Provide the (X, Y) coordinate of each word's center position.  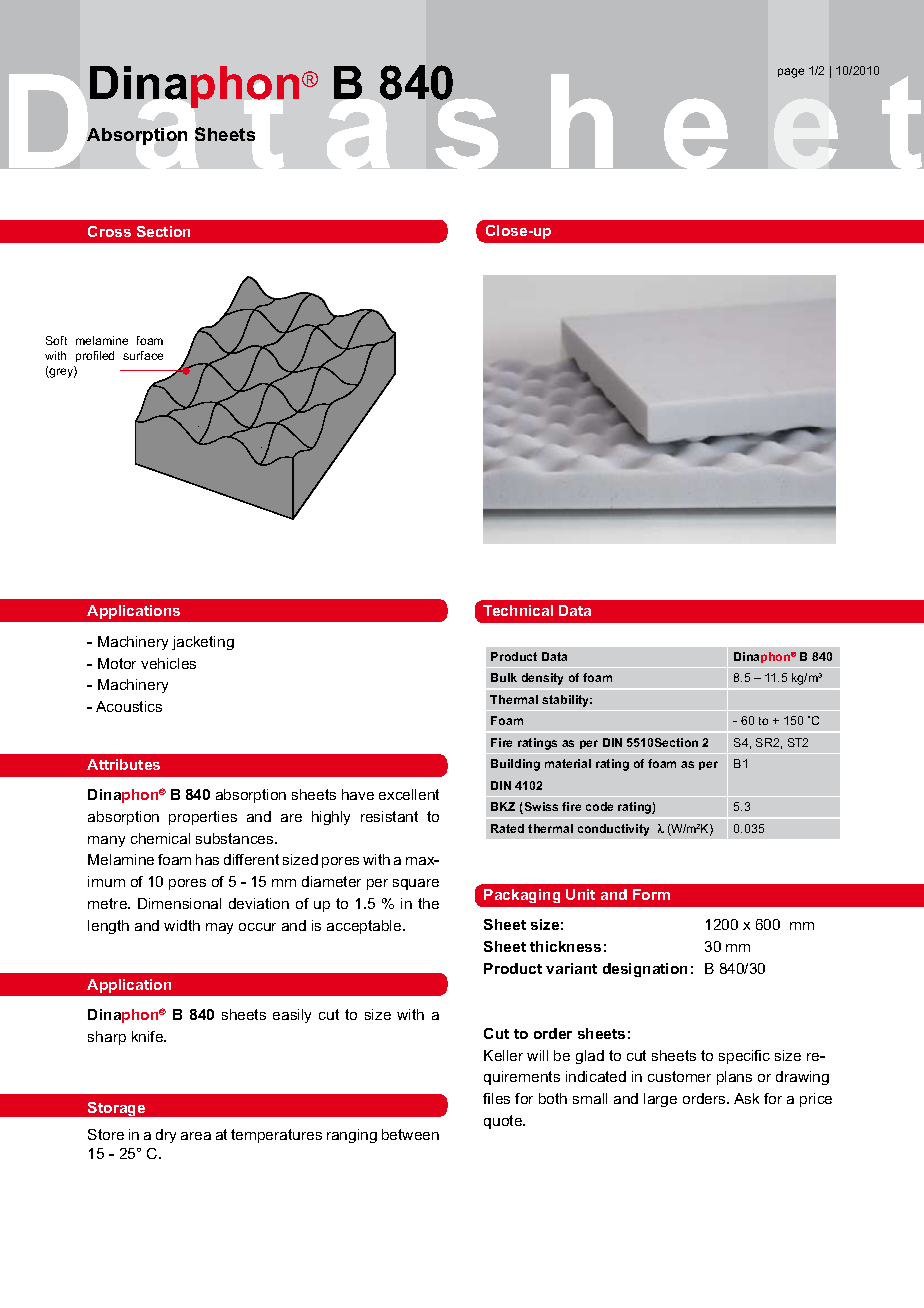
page (791, 73)
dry (166, 1136)
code (599, 806)
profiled (95, 356)
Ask (746, 1098)
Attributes (123, 764)
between (410, 1134)
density (542, 679)
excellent (409, 794)
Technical (518, 610)
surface (143, 355)
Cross (109, 231)
